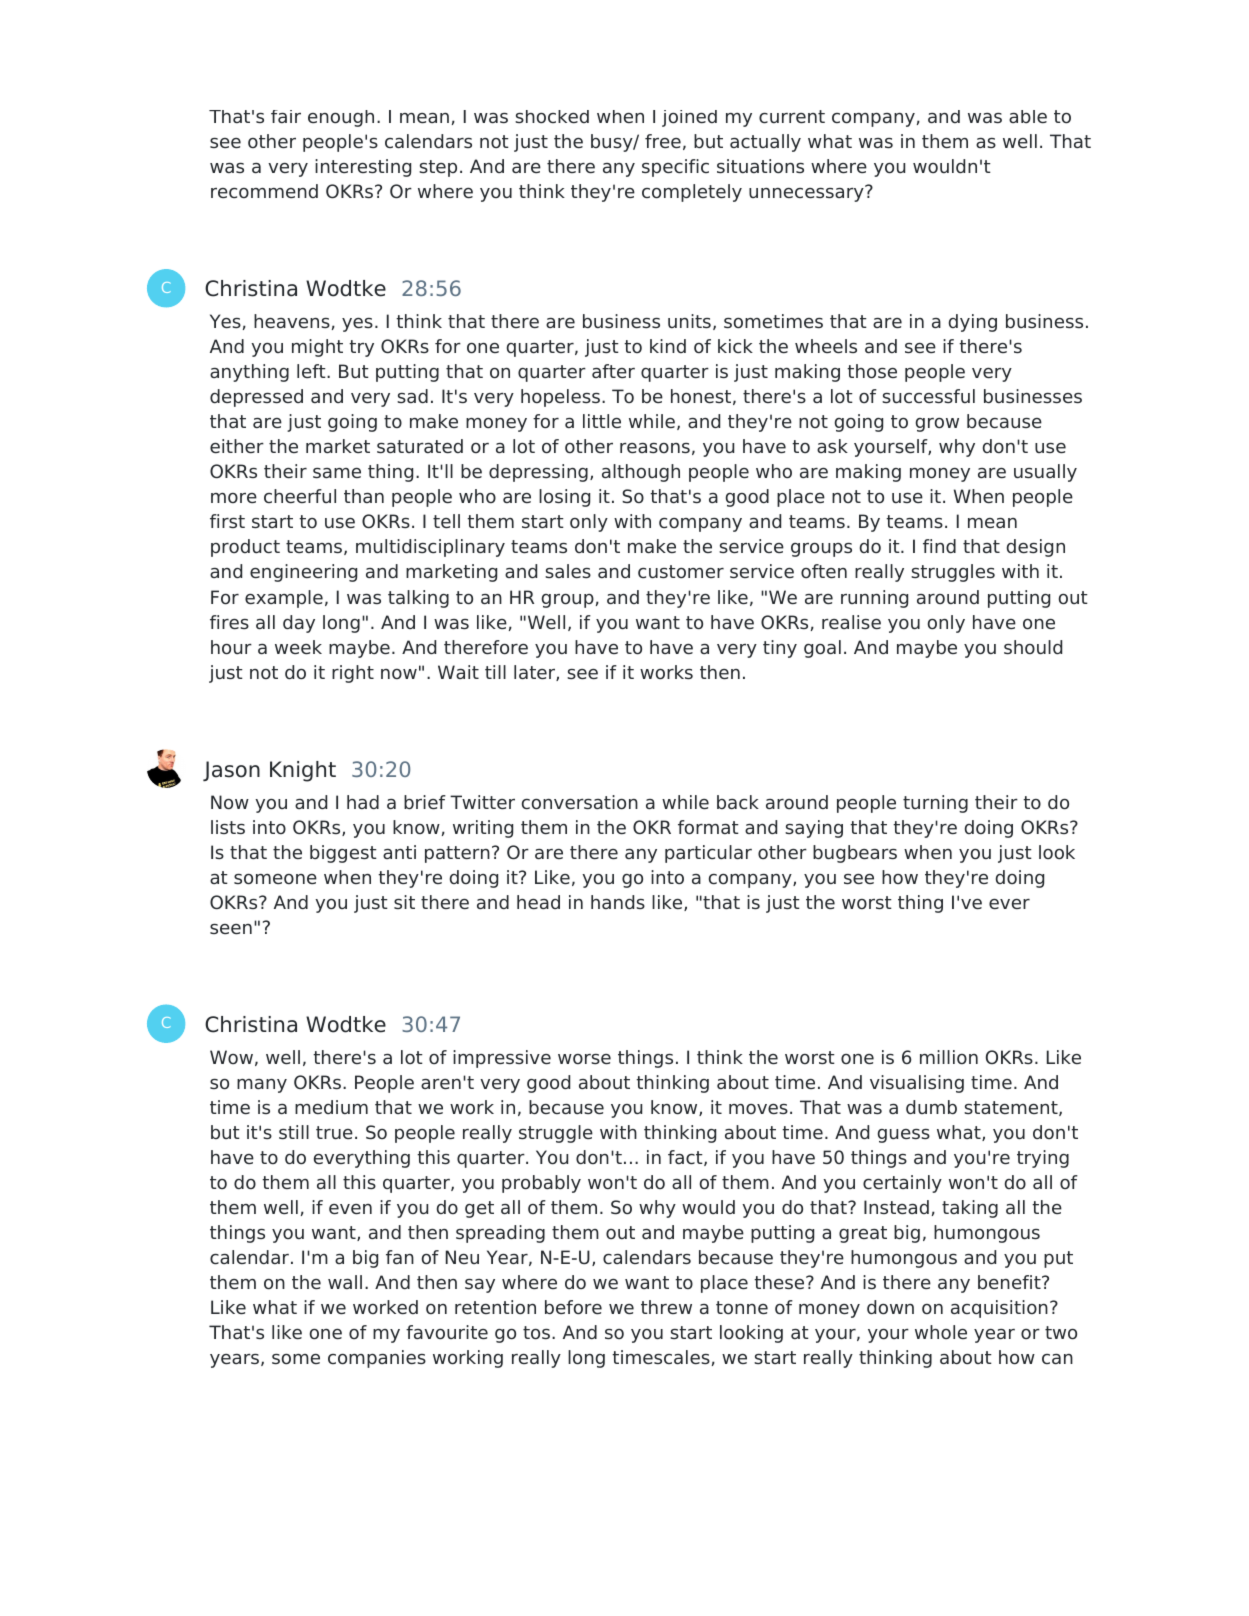  Describe the element at coordinates (363, 168) in the document. I see `interesting` at that location.
